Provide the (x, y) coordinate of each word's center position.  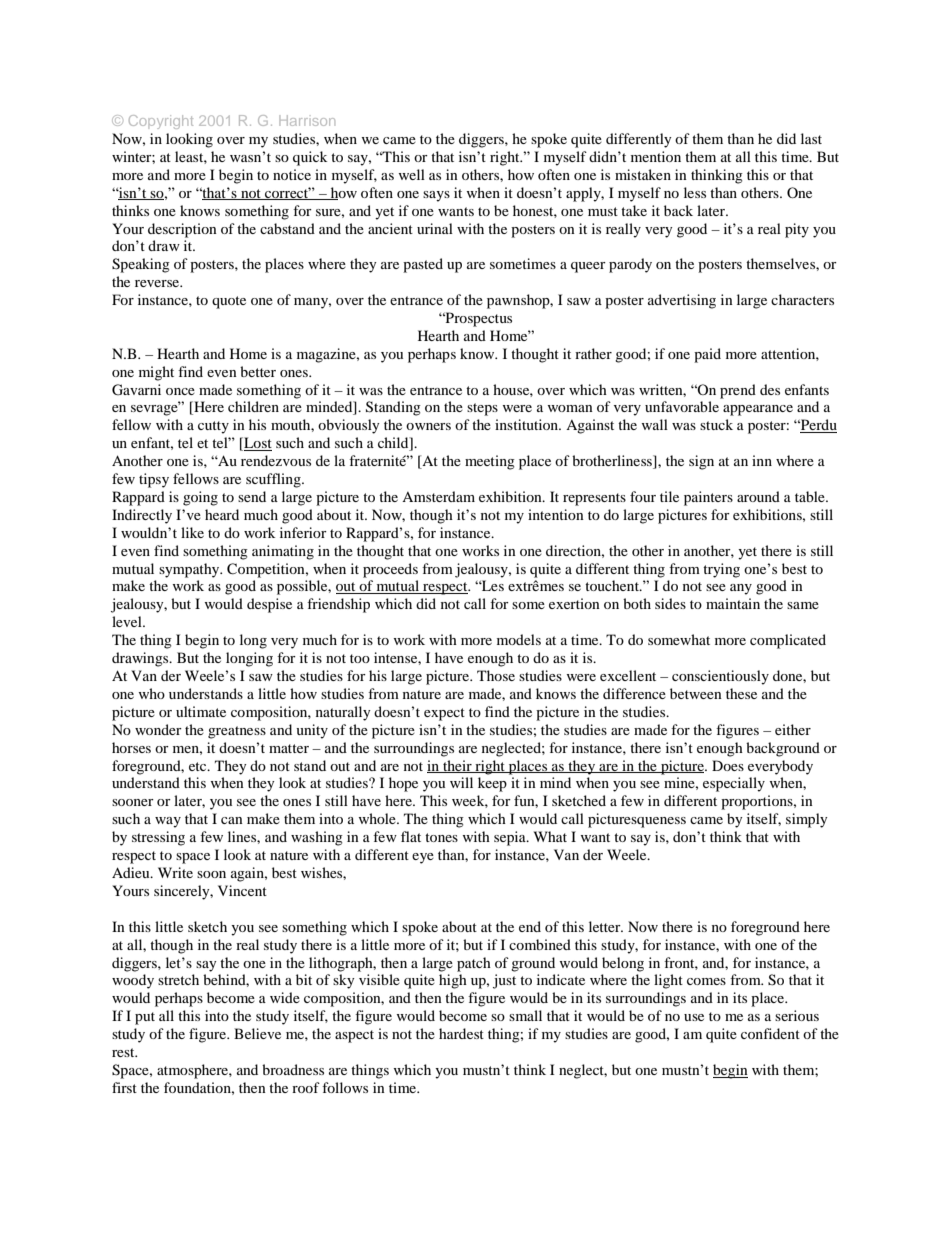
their (457, 766)
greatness (237, 732)
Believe (257, 1033)
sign (701, 462)
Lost (257, 444)
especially (734, 784)
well (411, 174)
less (695, 192)
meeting (490, 462)
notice (292, 174)
